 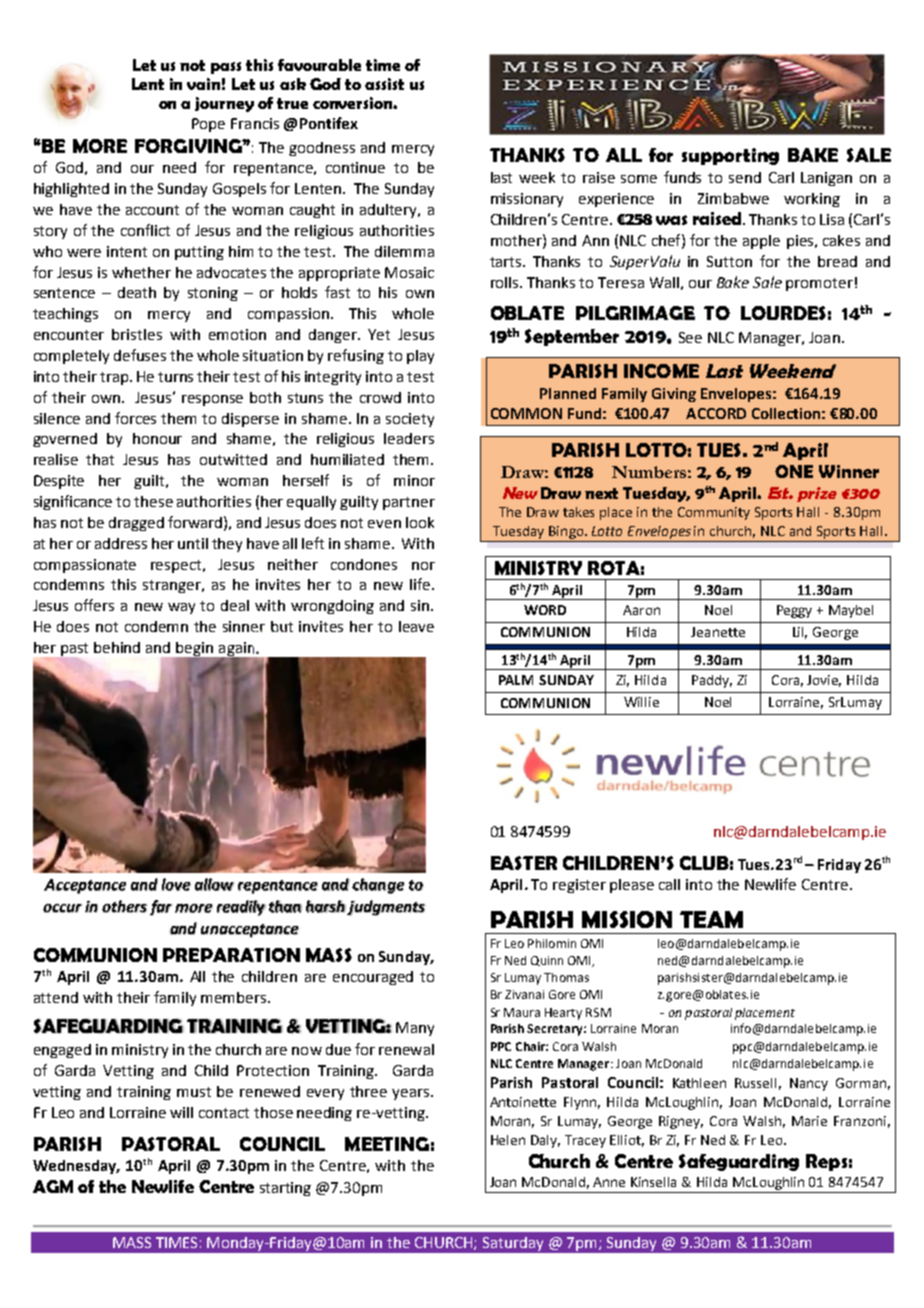 What do you see at coordinates (224, 1113) in the document?
I see `contact` at bounding box center [224, 1113].
